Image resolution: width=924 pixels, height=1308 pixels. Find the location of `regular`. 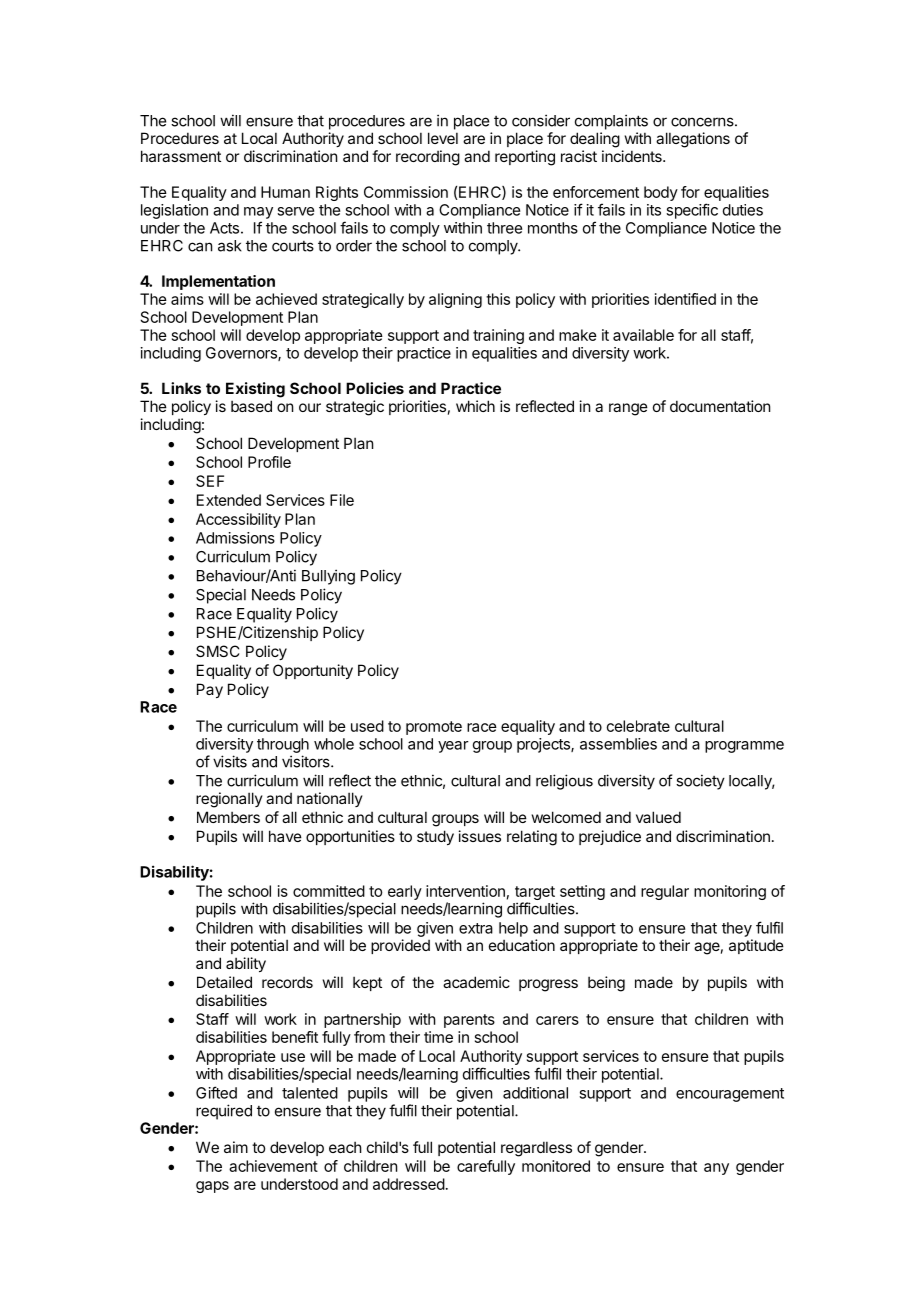

regular is located at coordinates (665, 892).
